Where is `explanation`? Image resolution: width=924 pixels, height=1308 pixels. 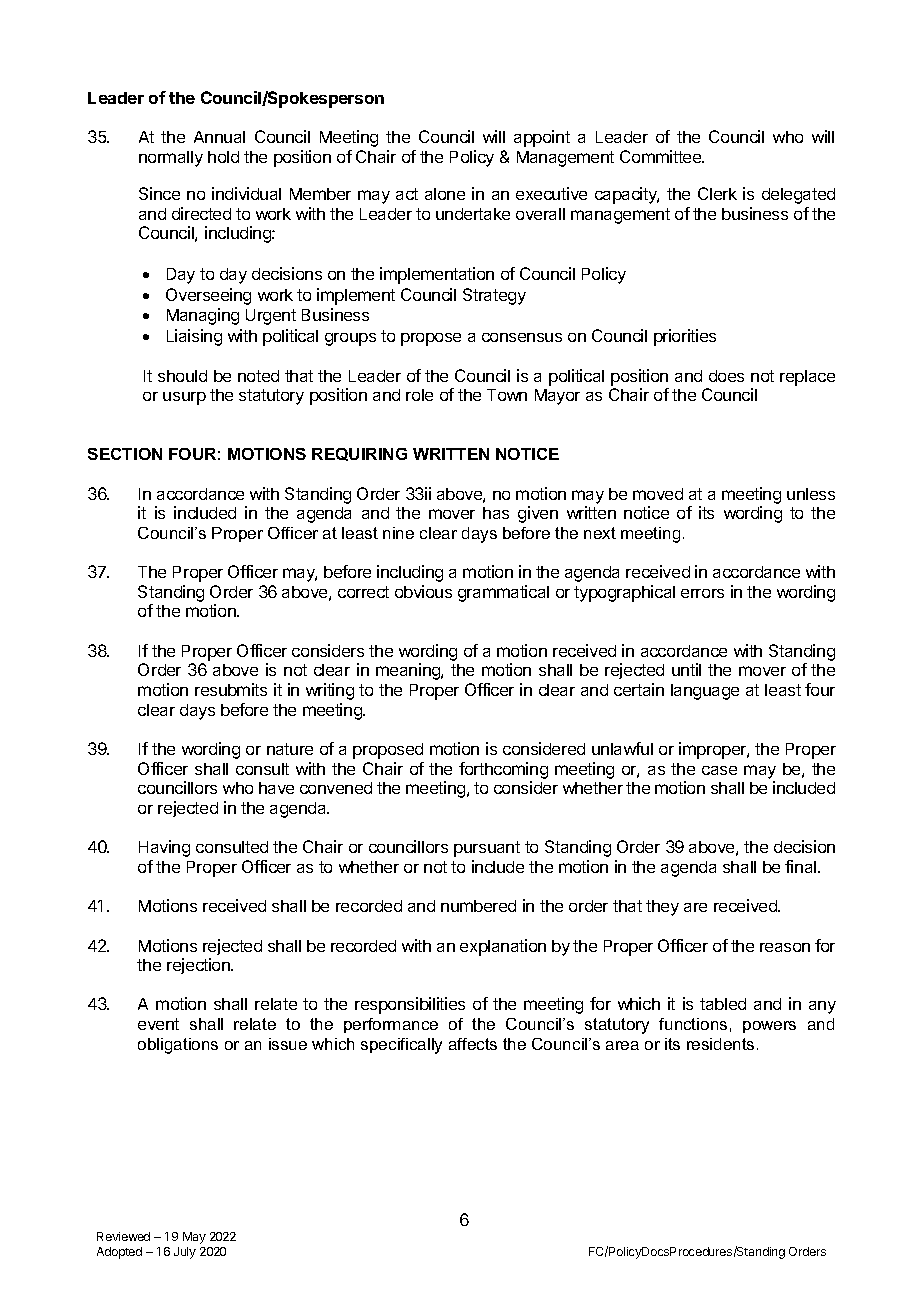
explanation is located at coordinates (503, 947).
